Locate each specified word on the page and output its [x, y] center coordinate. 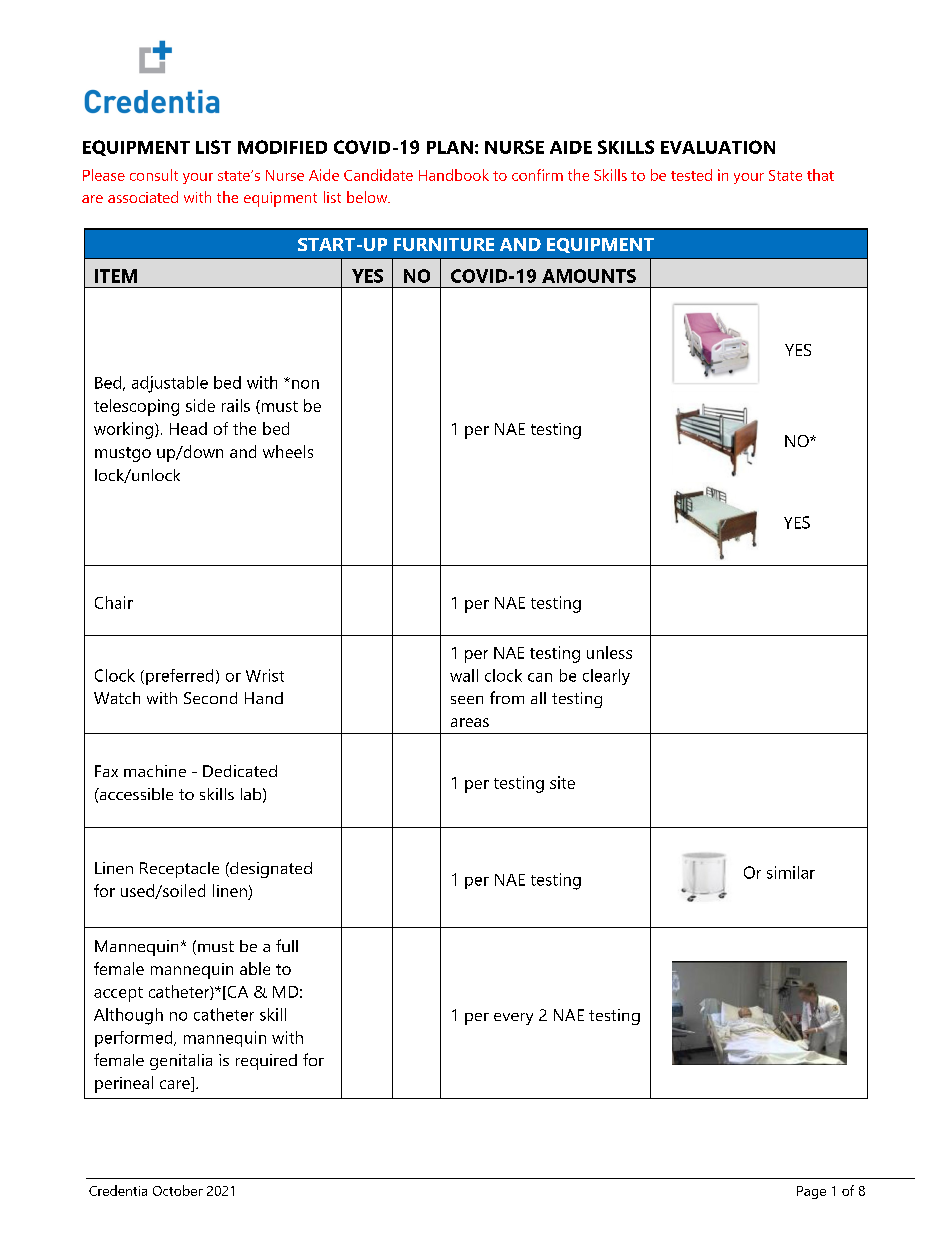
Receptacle [179, 870]
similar [791, 872]
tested [691, 175]
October [178, 1190]
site [562, 782]
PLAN [450, 147]
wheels [288, 451]
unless [609, 652]
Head [188, 428]
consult [154, 175]
